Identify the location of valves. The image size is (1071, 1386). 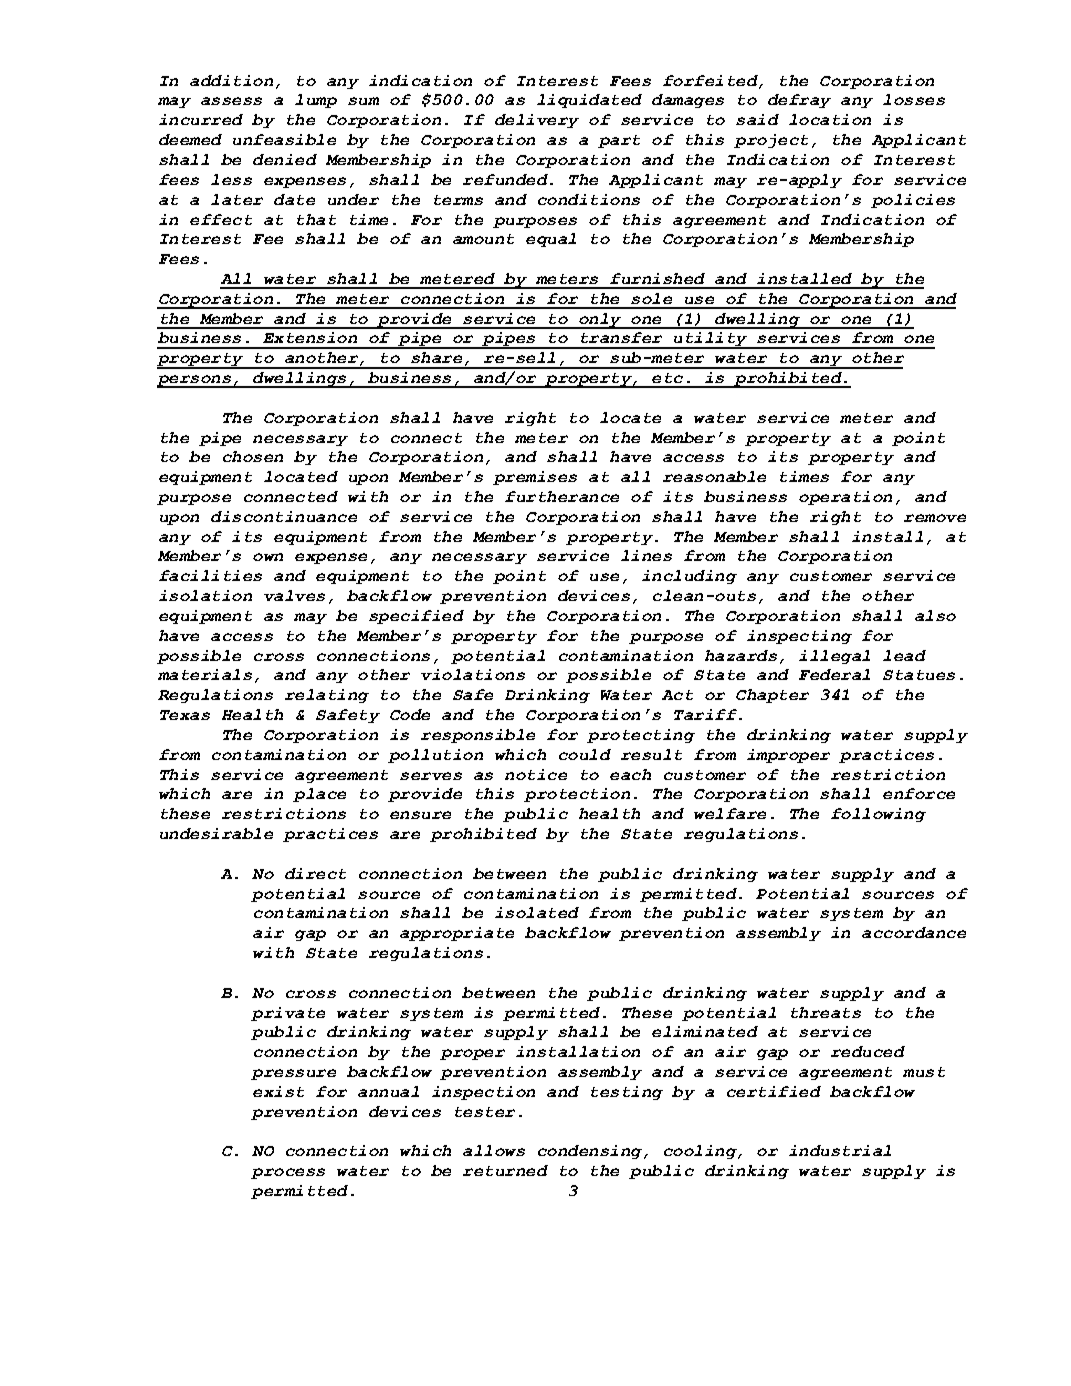
(294, 595).
